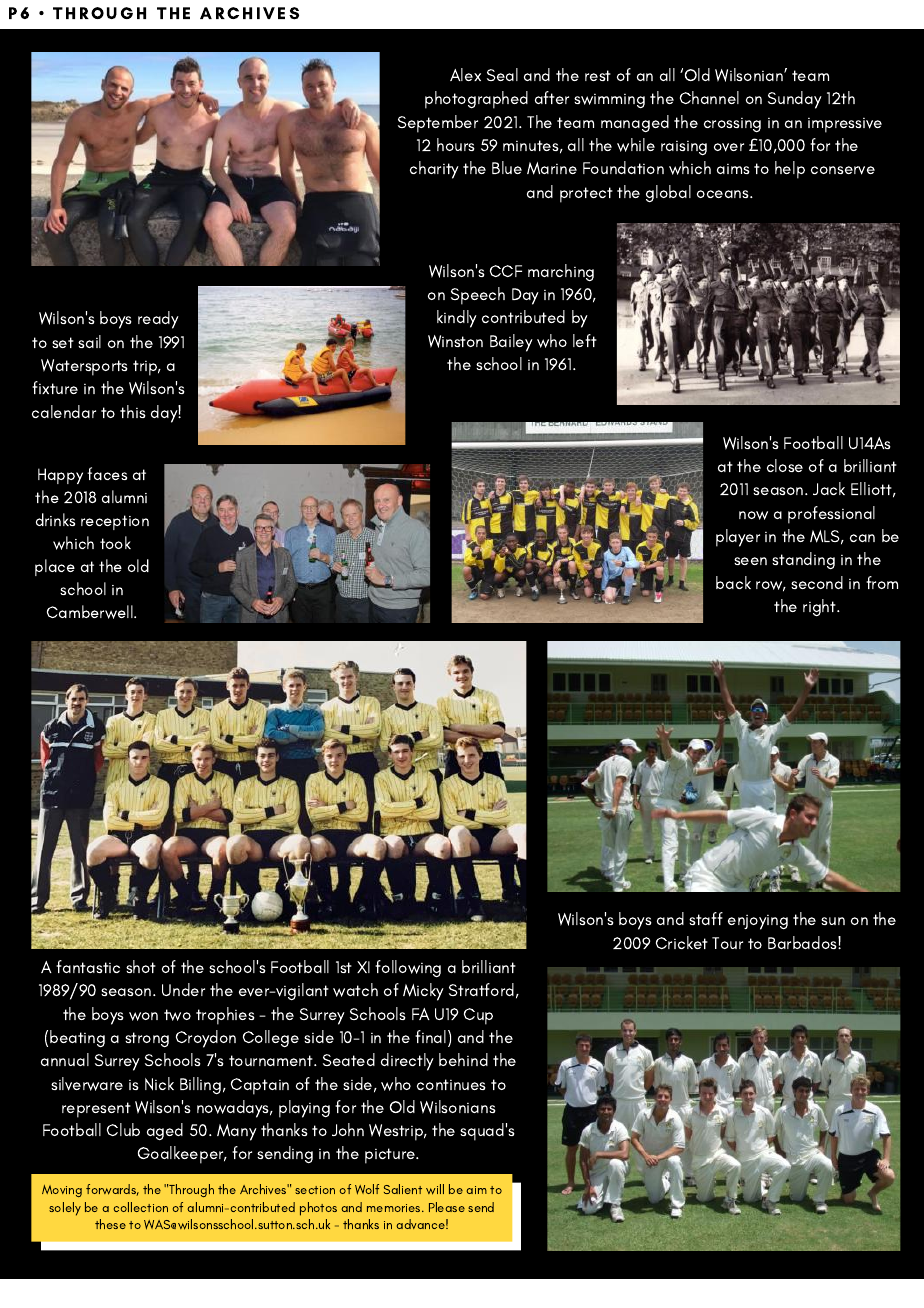  I want to click on right, so click(820, 607).
